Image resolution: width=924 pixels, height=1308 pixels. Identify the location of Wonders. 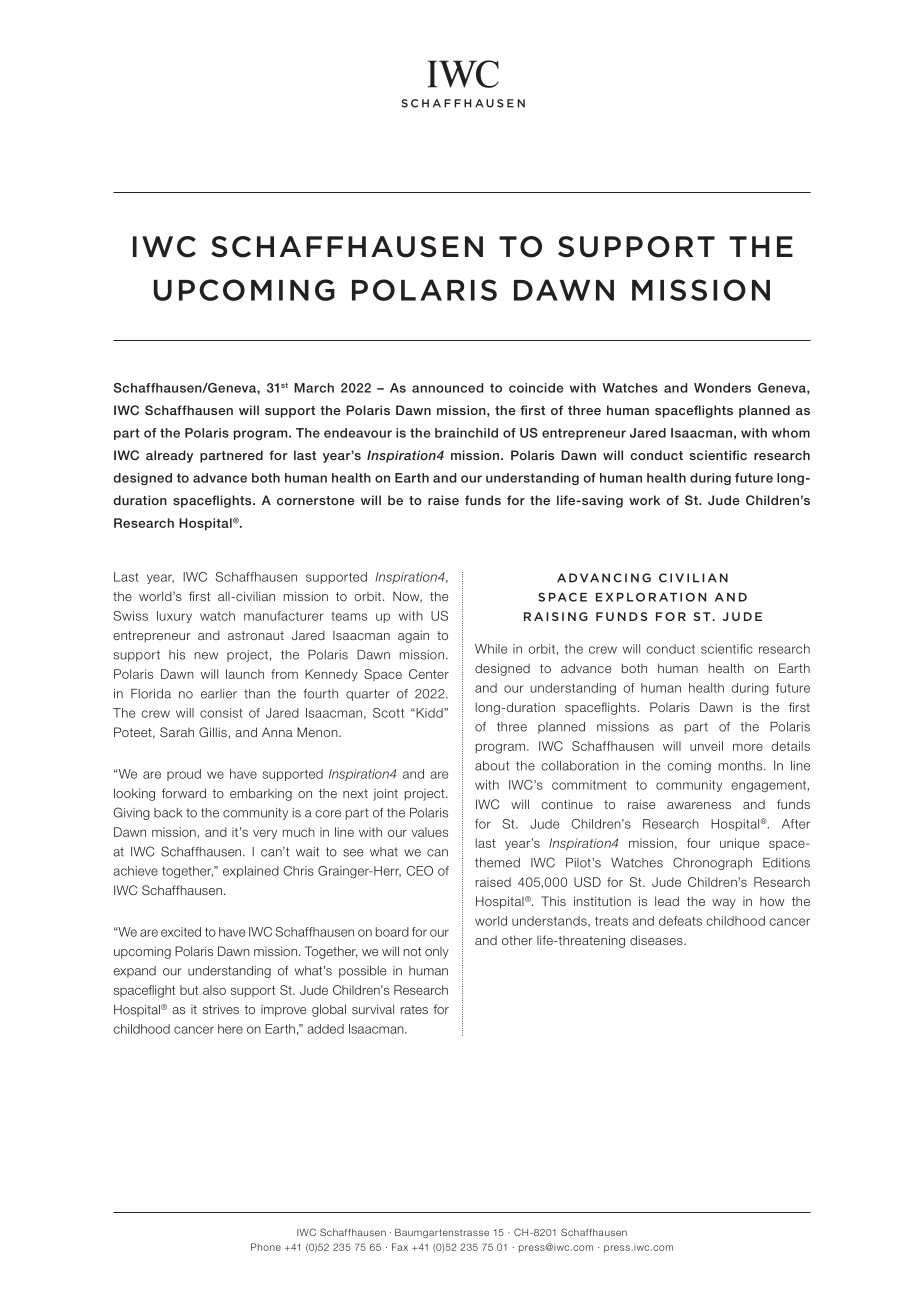
(722, 388).
